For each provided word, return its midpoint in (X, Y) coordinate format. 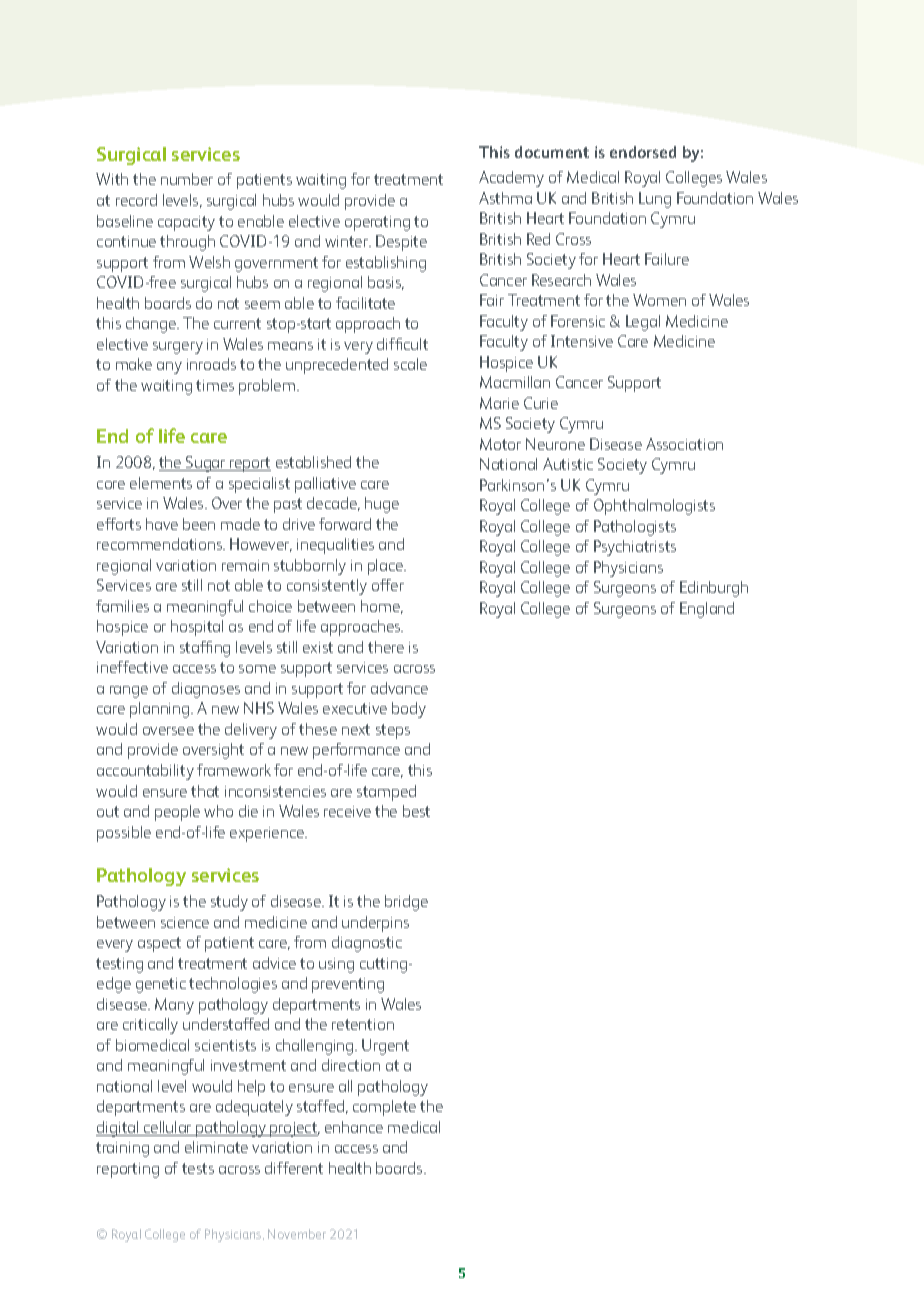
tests (198, 1168)
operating (377, 223)
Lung (655, 200)
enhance (354, 1127)
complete (384, 1108)
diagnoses (206, 690)
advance (399, 688)
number (187, 179)
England (707, 610)
